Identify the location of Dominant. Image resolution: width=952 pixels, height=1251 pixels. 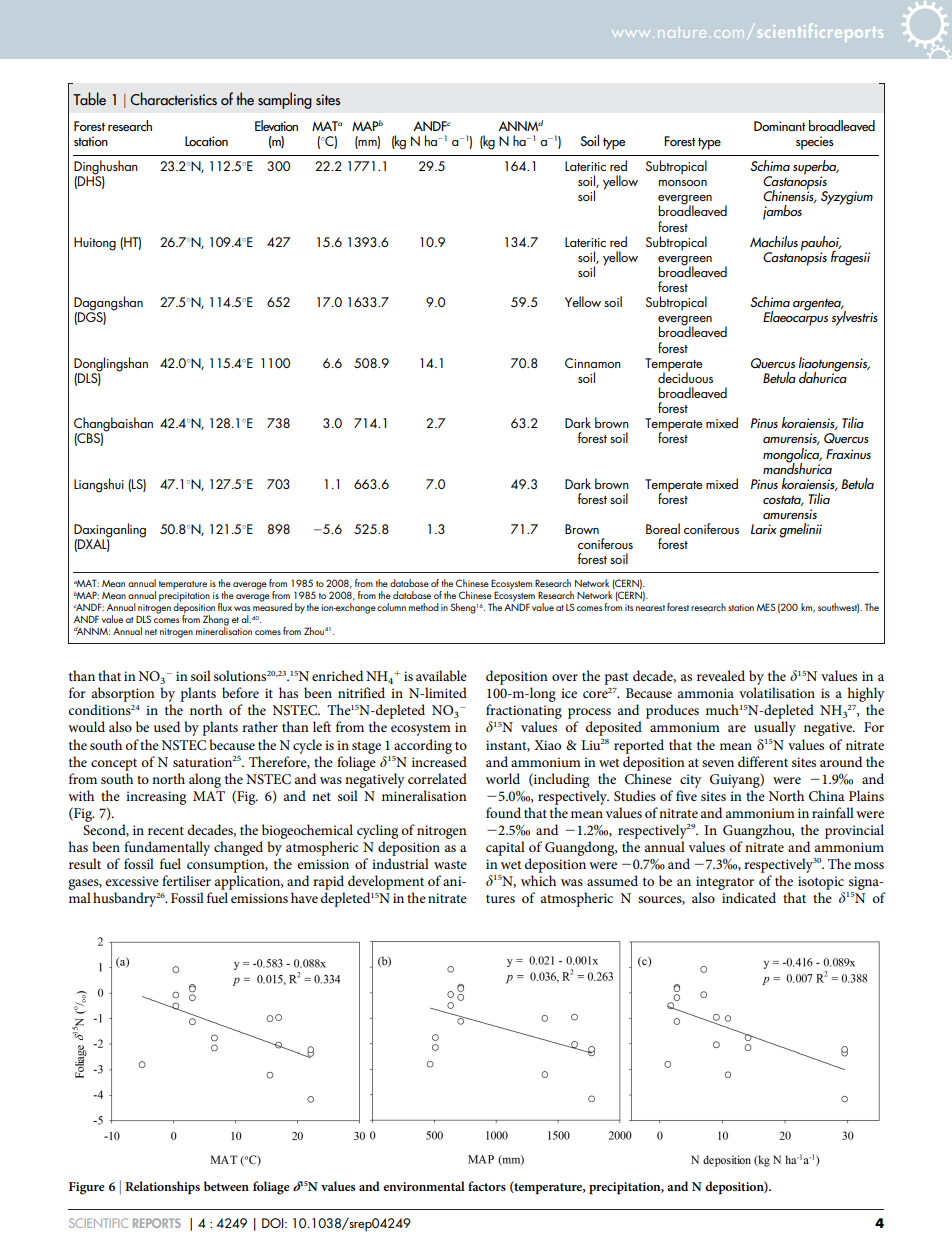
(780, 126).
